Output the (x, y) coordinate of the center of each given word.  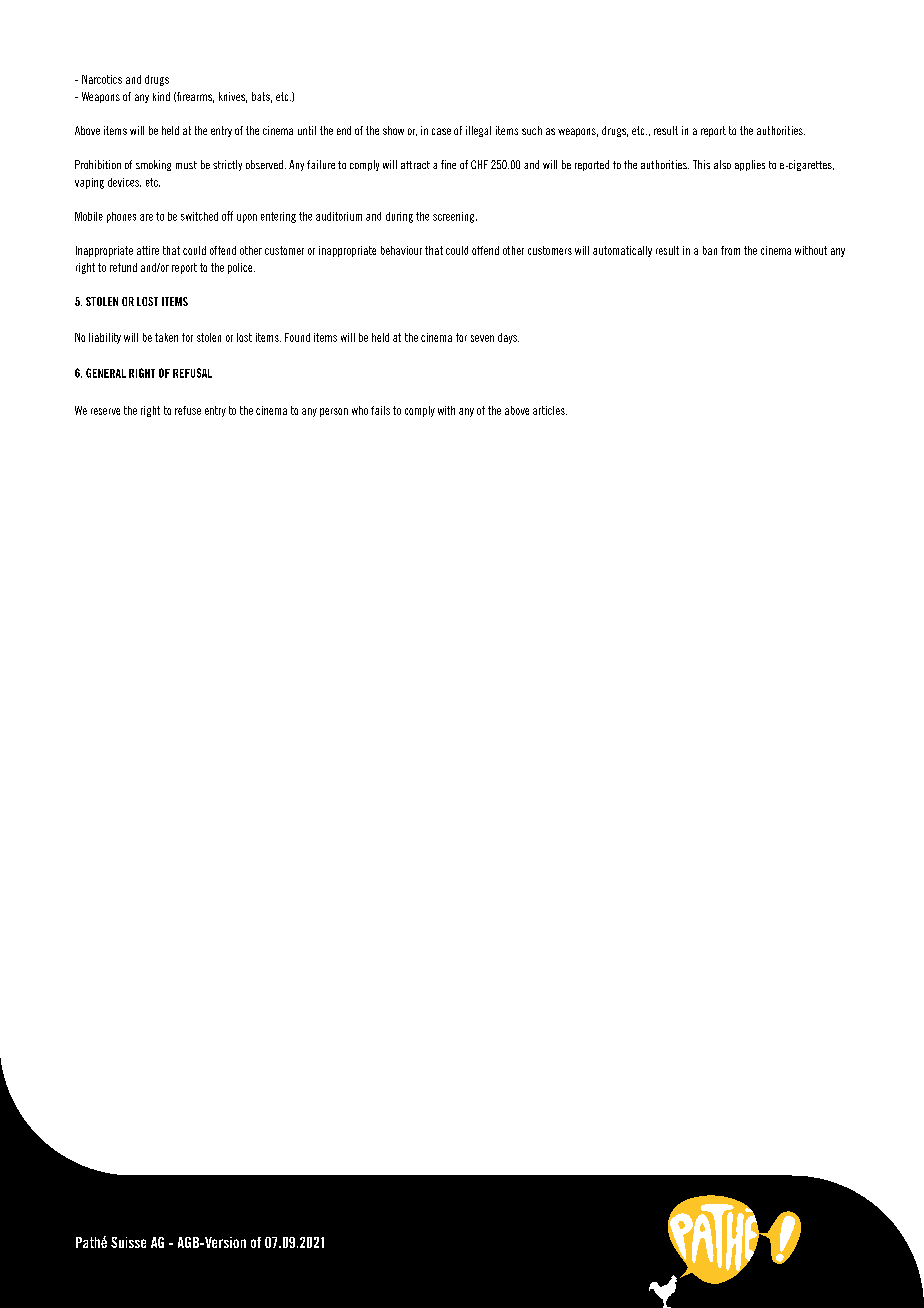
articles (550, 410)
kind (161, 96)
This (701, 164)
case (441, 131)
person (334, 412)
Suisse (128, 1242)
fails (380, 410)
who (360, 410)
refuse (188, 410)
